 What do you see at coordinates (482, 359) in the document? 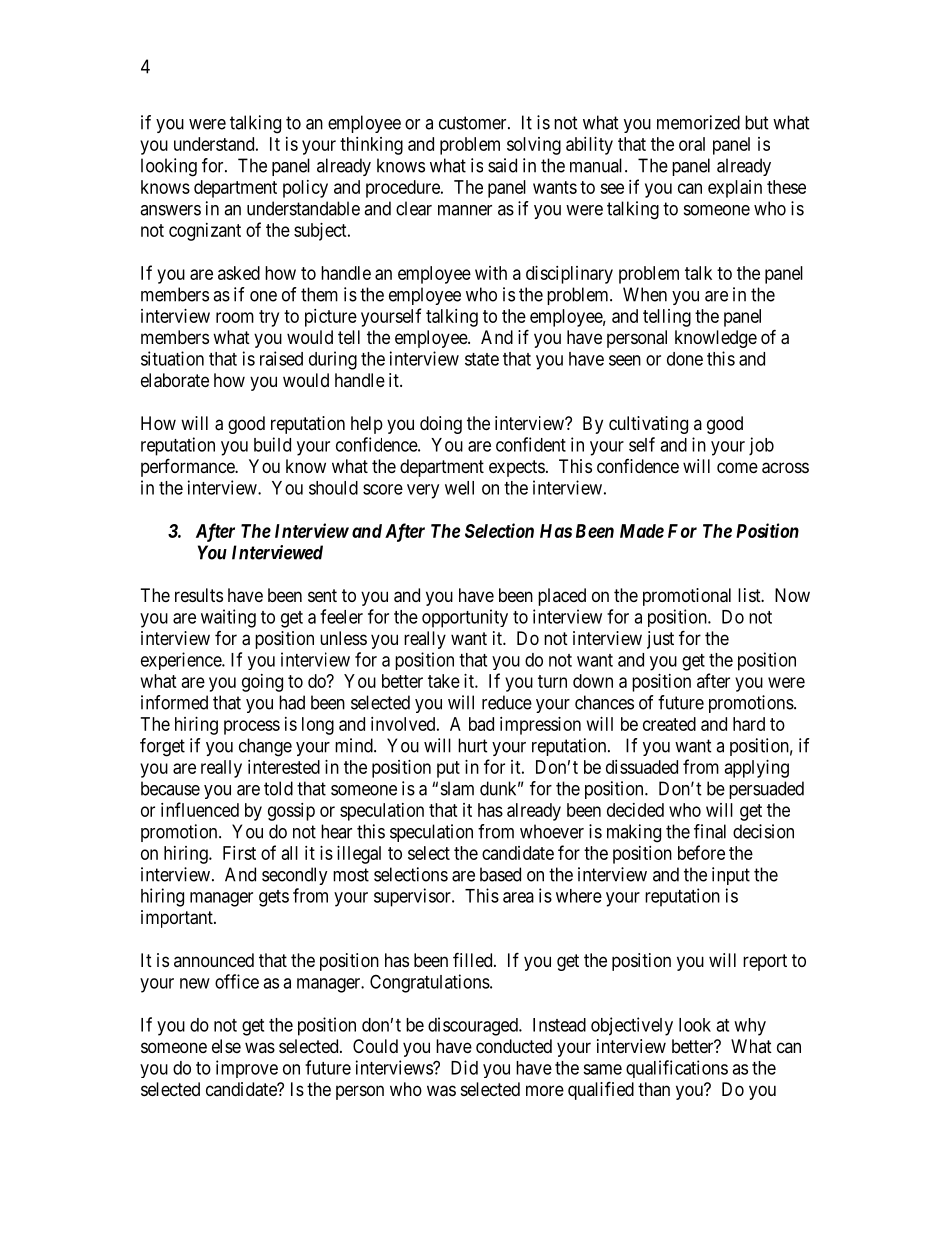
I see `state` at bounding box center [482, 359].
